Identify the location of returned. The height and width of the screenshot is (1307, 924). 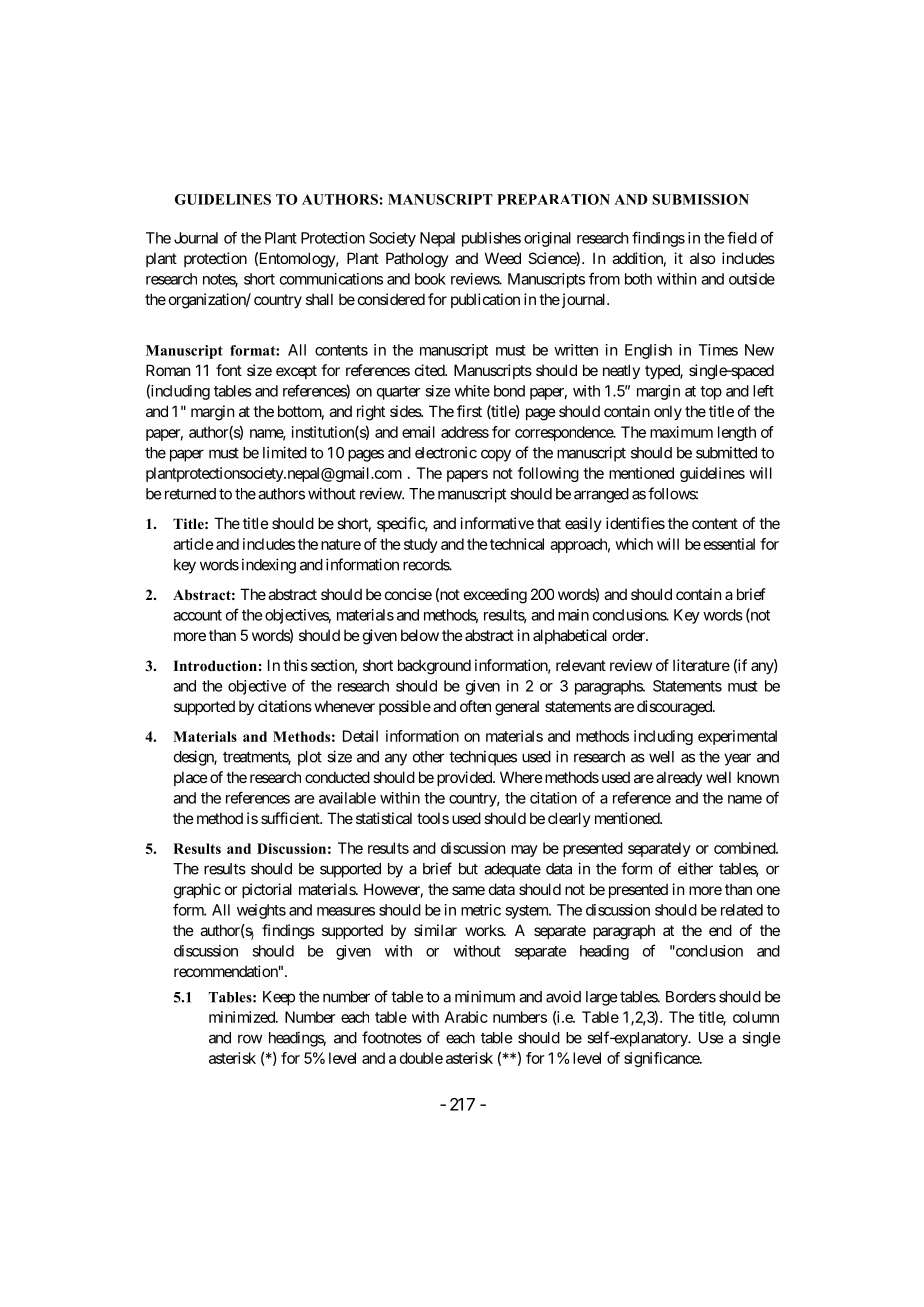
(190, 494).
